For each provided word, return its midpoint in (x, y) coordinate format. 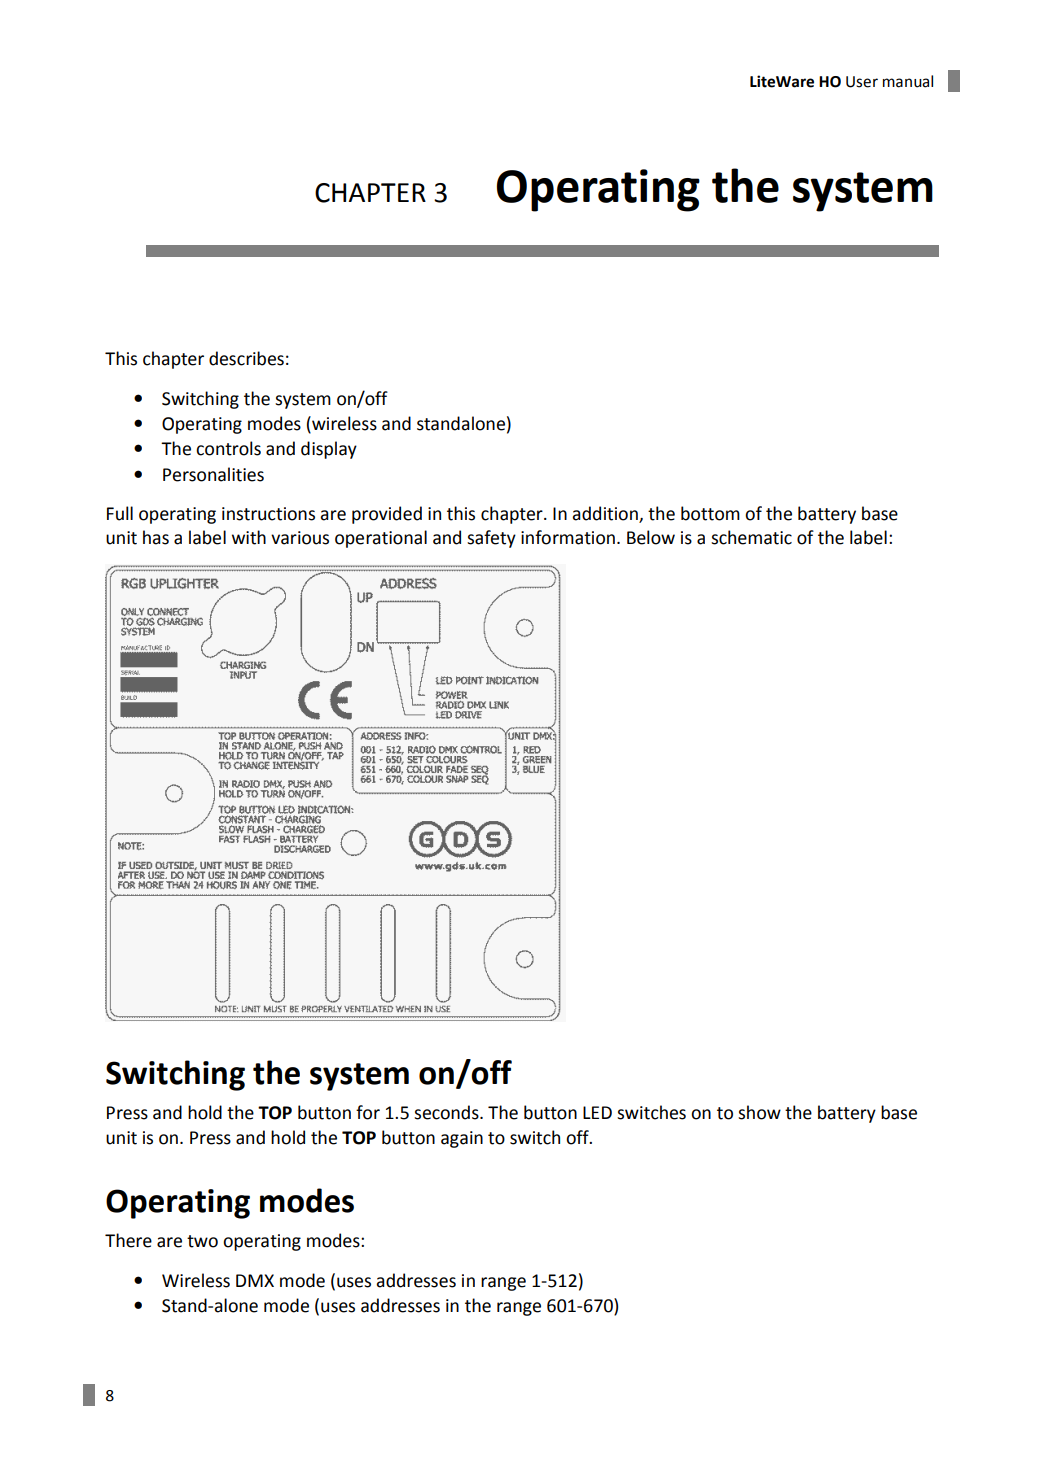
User (862, 82)
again (462, 1139)
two (202, 1241)
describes (246, 358)
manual (908, 81)
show (759, 1112)
